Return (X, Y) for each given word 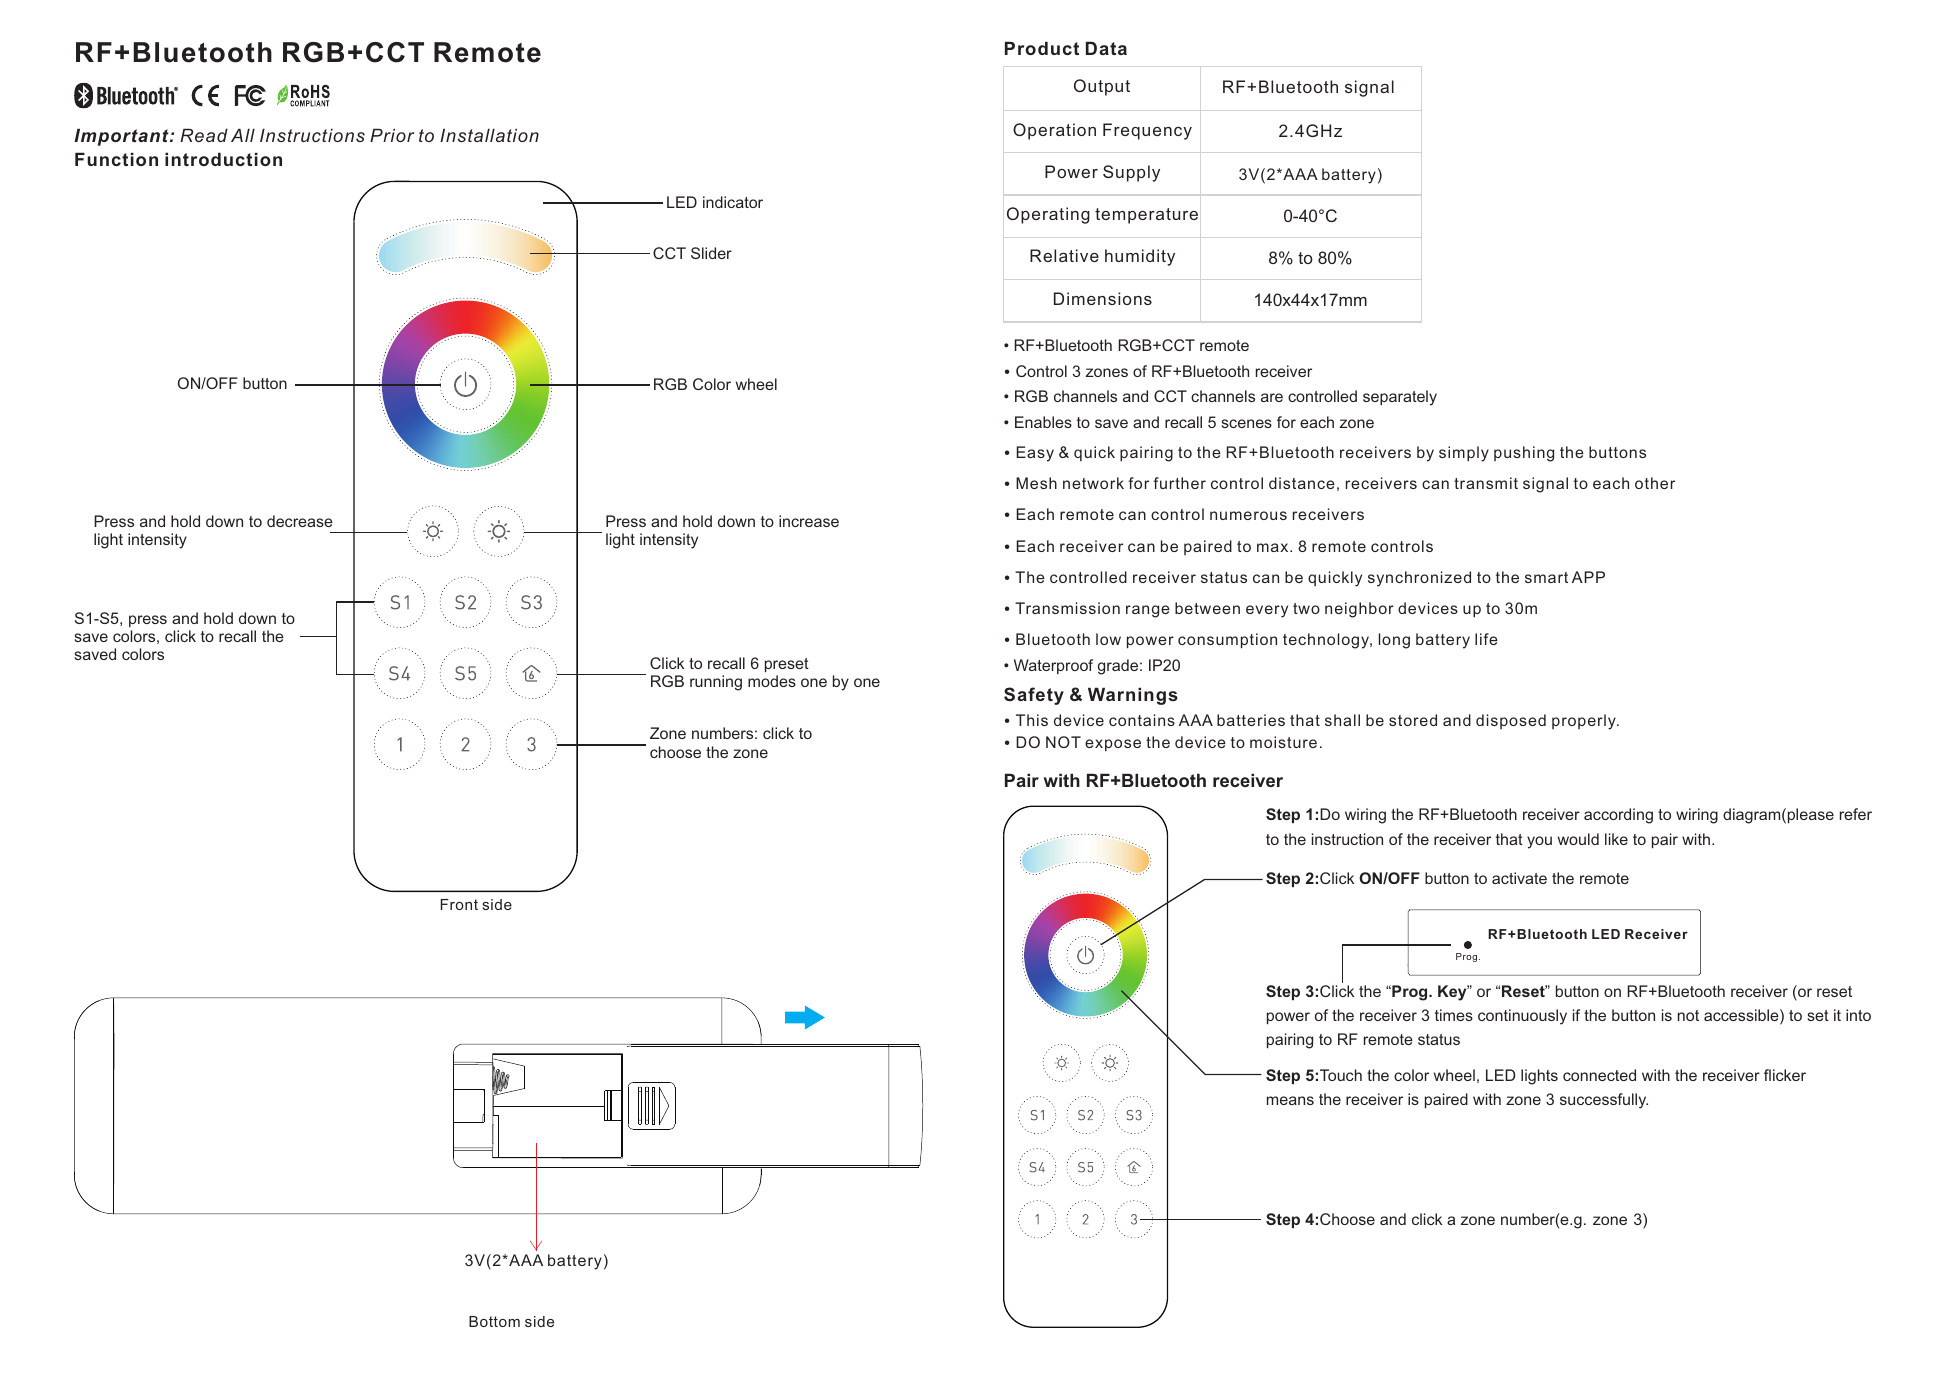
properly (1585, 722)
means (1290, 1100)
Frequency (1147, 131)
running (716, 683)
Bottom (494, 1321)
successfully (1604, 1101)
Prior (392, 135)
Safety (1034, 696)
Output (1102, 87)
